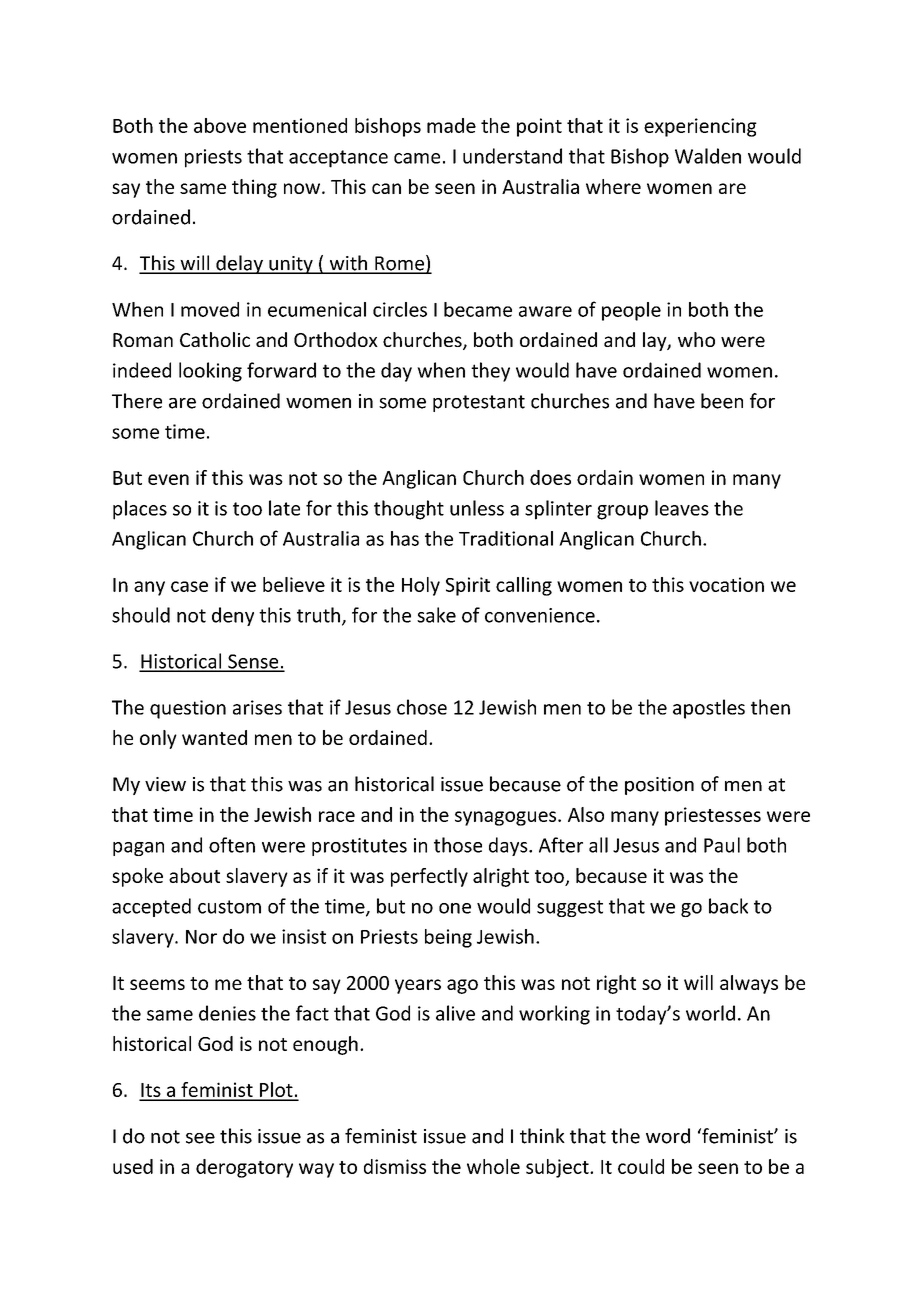  I want to click on wanted, so click(214, 737).
